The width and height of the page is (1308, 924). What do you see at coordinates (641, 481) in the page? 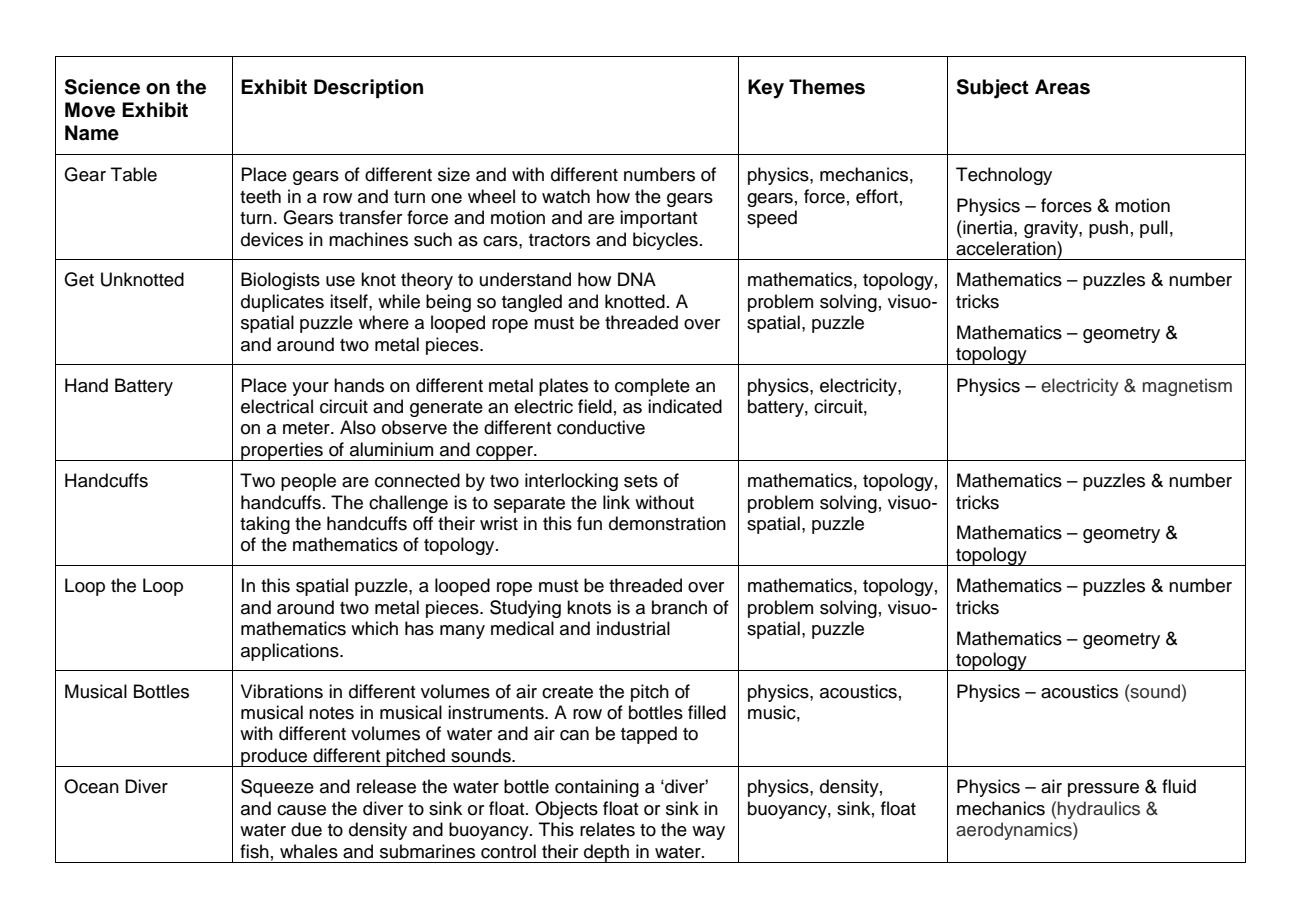
I see `sets` at bounding box center [641, 481].
